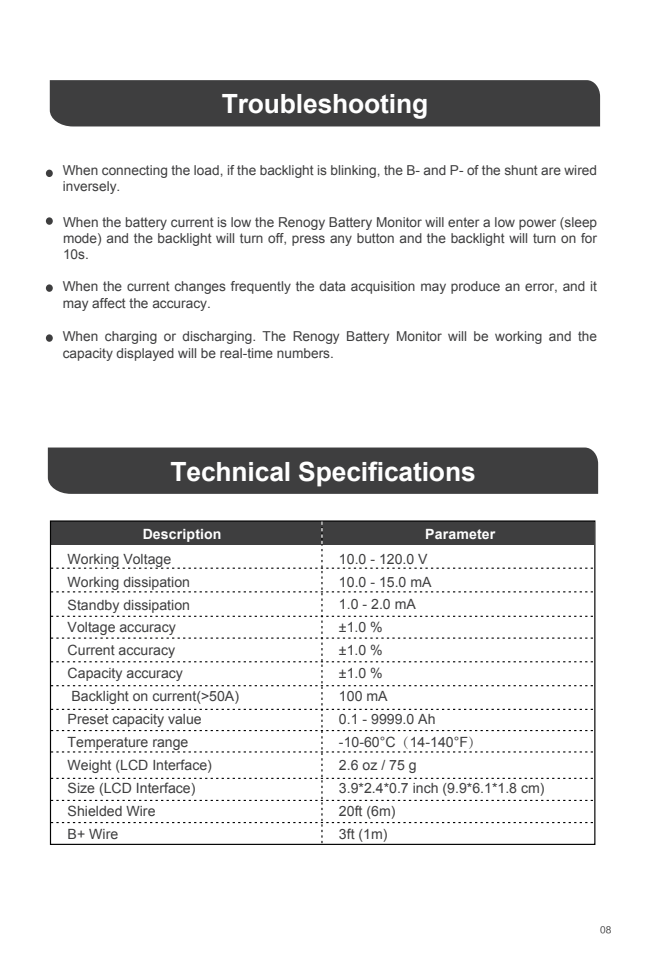 This document has height=969, width=646. I want to click on value, so click(184, 719).
